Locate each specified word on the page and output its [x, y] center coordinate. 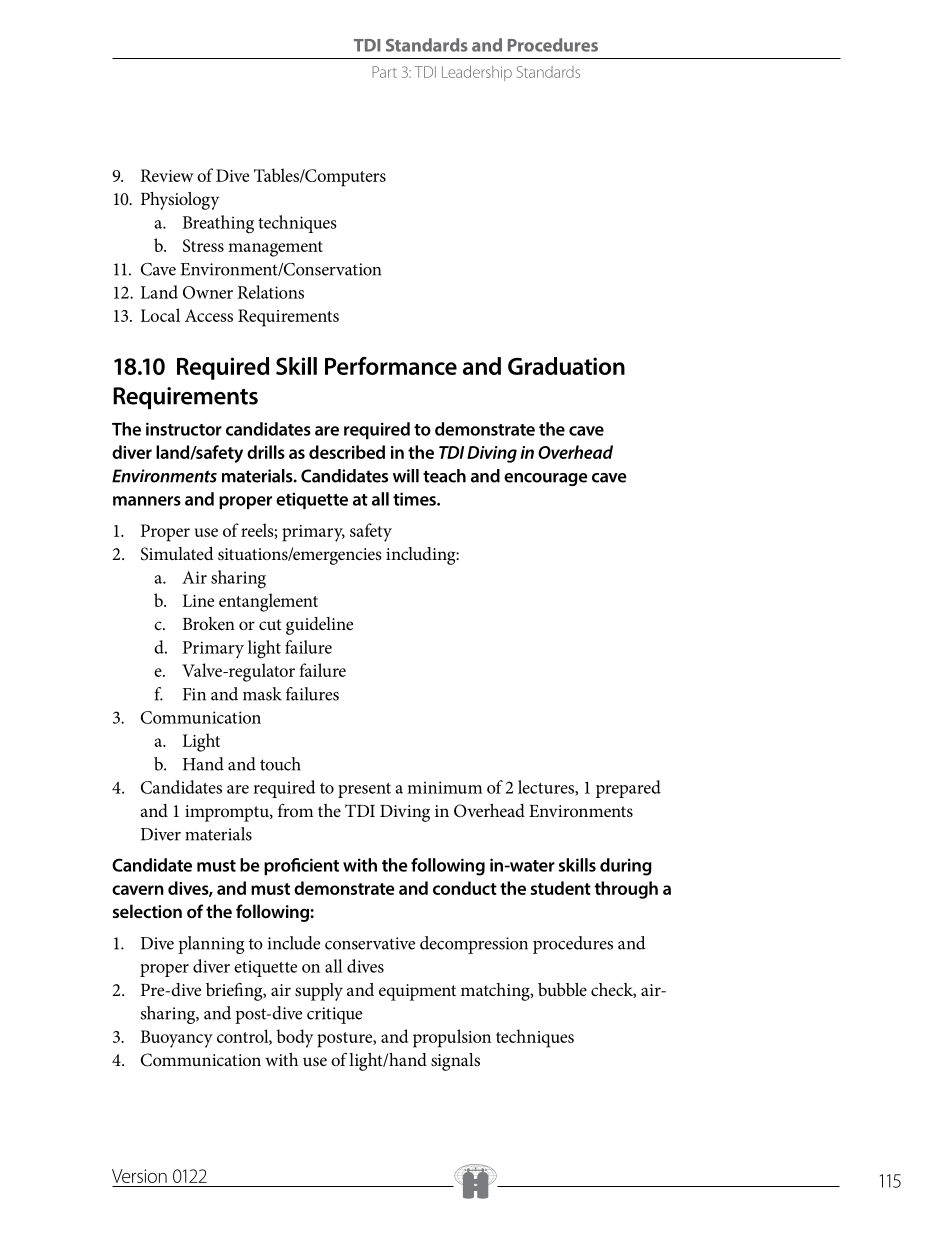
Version [139, 1176]
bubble [562, 989]
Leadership [477, 73]
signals [455, 1062]
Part [384, 72]
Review [167, 175]
